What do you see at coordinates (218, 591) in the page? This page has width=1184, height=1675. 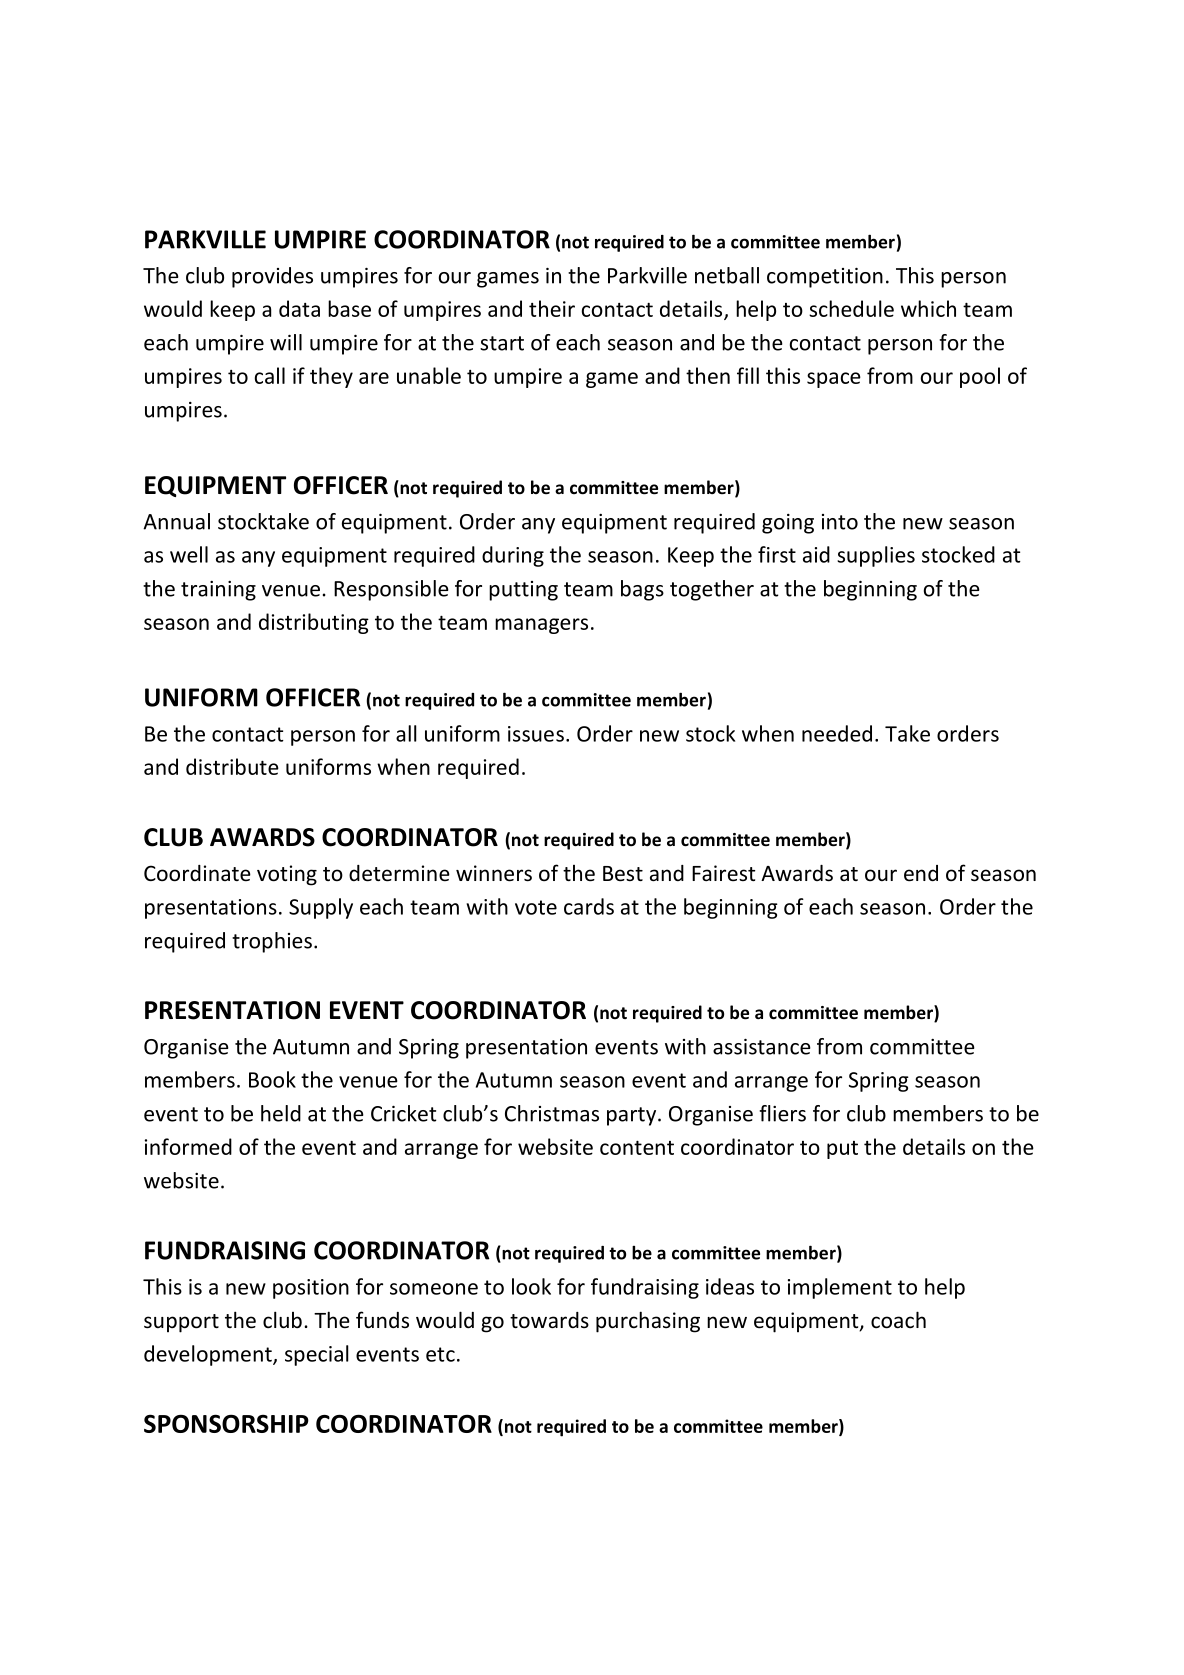 I see `training` at bounding box center [218, 591].
